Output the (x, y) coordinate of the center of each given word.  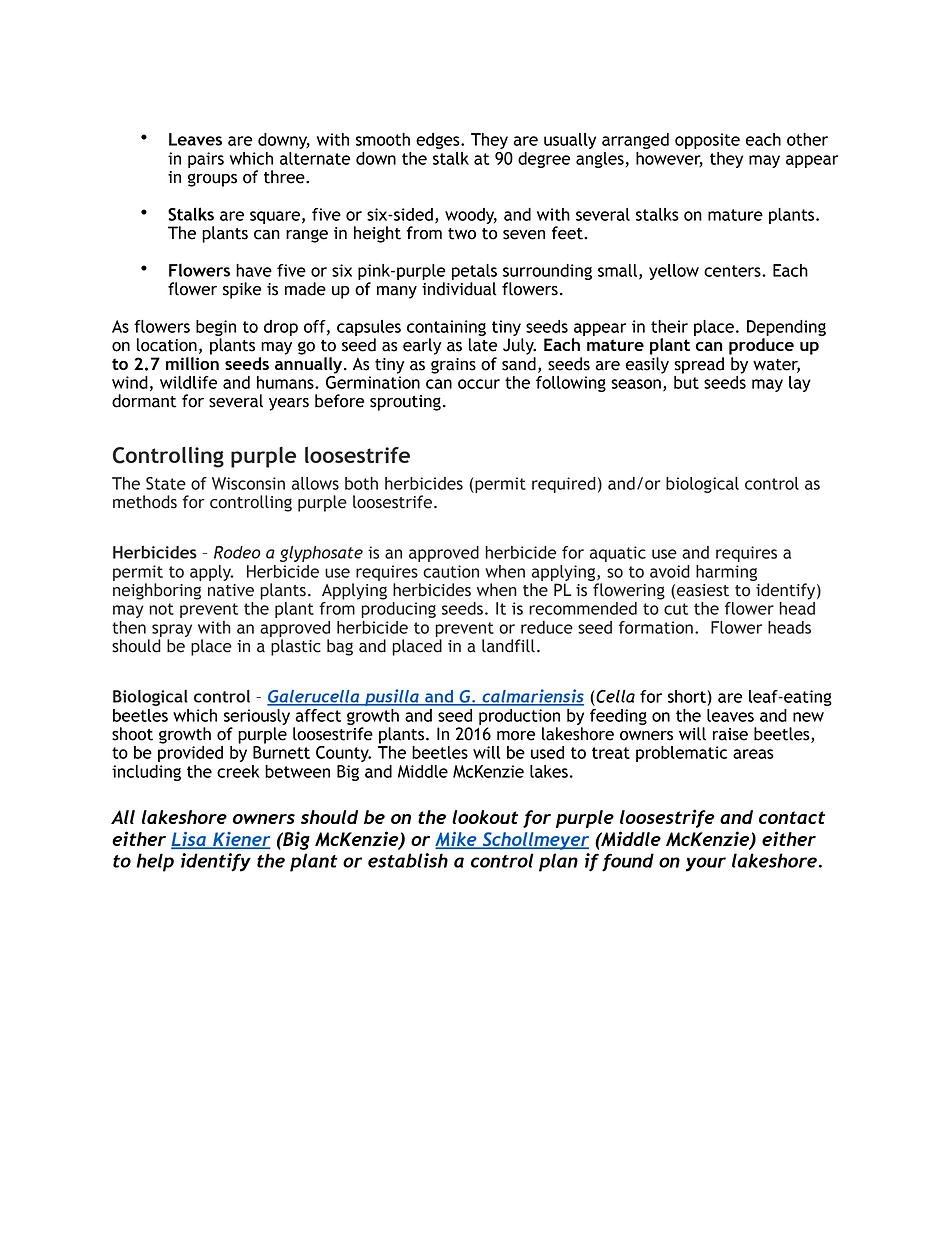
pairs (206, 160)
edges (439, 141)
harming (726, 573)
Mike (457, 840)
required (564, 485)
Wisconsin (248, 483)
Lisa (189, 840)
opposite (707, 141)
